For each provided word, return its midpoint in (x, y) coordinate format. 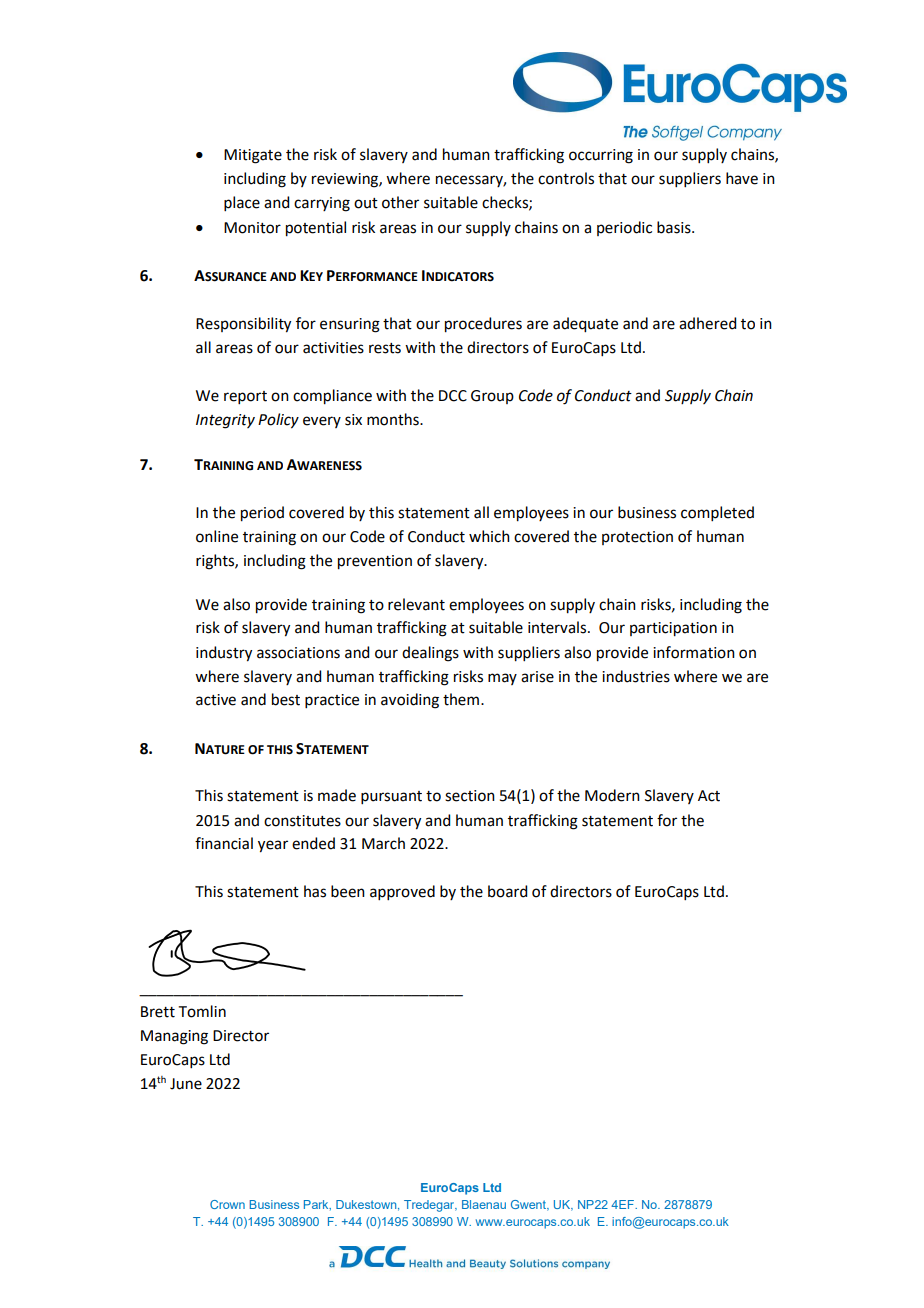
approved (402, 892)
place (242, 203)
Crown (227, 1204)
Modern (612, 795)
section (470, 796)
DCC (453, 396)
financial (224, 843)
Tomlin (202, 1011)
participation (673, 629)
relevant (416, 604)
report (245, 397)
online (217, 536)
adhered (707, 323)
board (507, 891)
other (400, 202)
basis (675, 227)
